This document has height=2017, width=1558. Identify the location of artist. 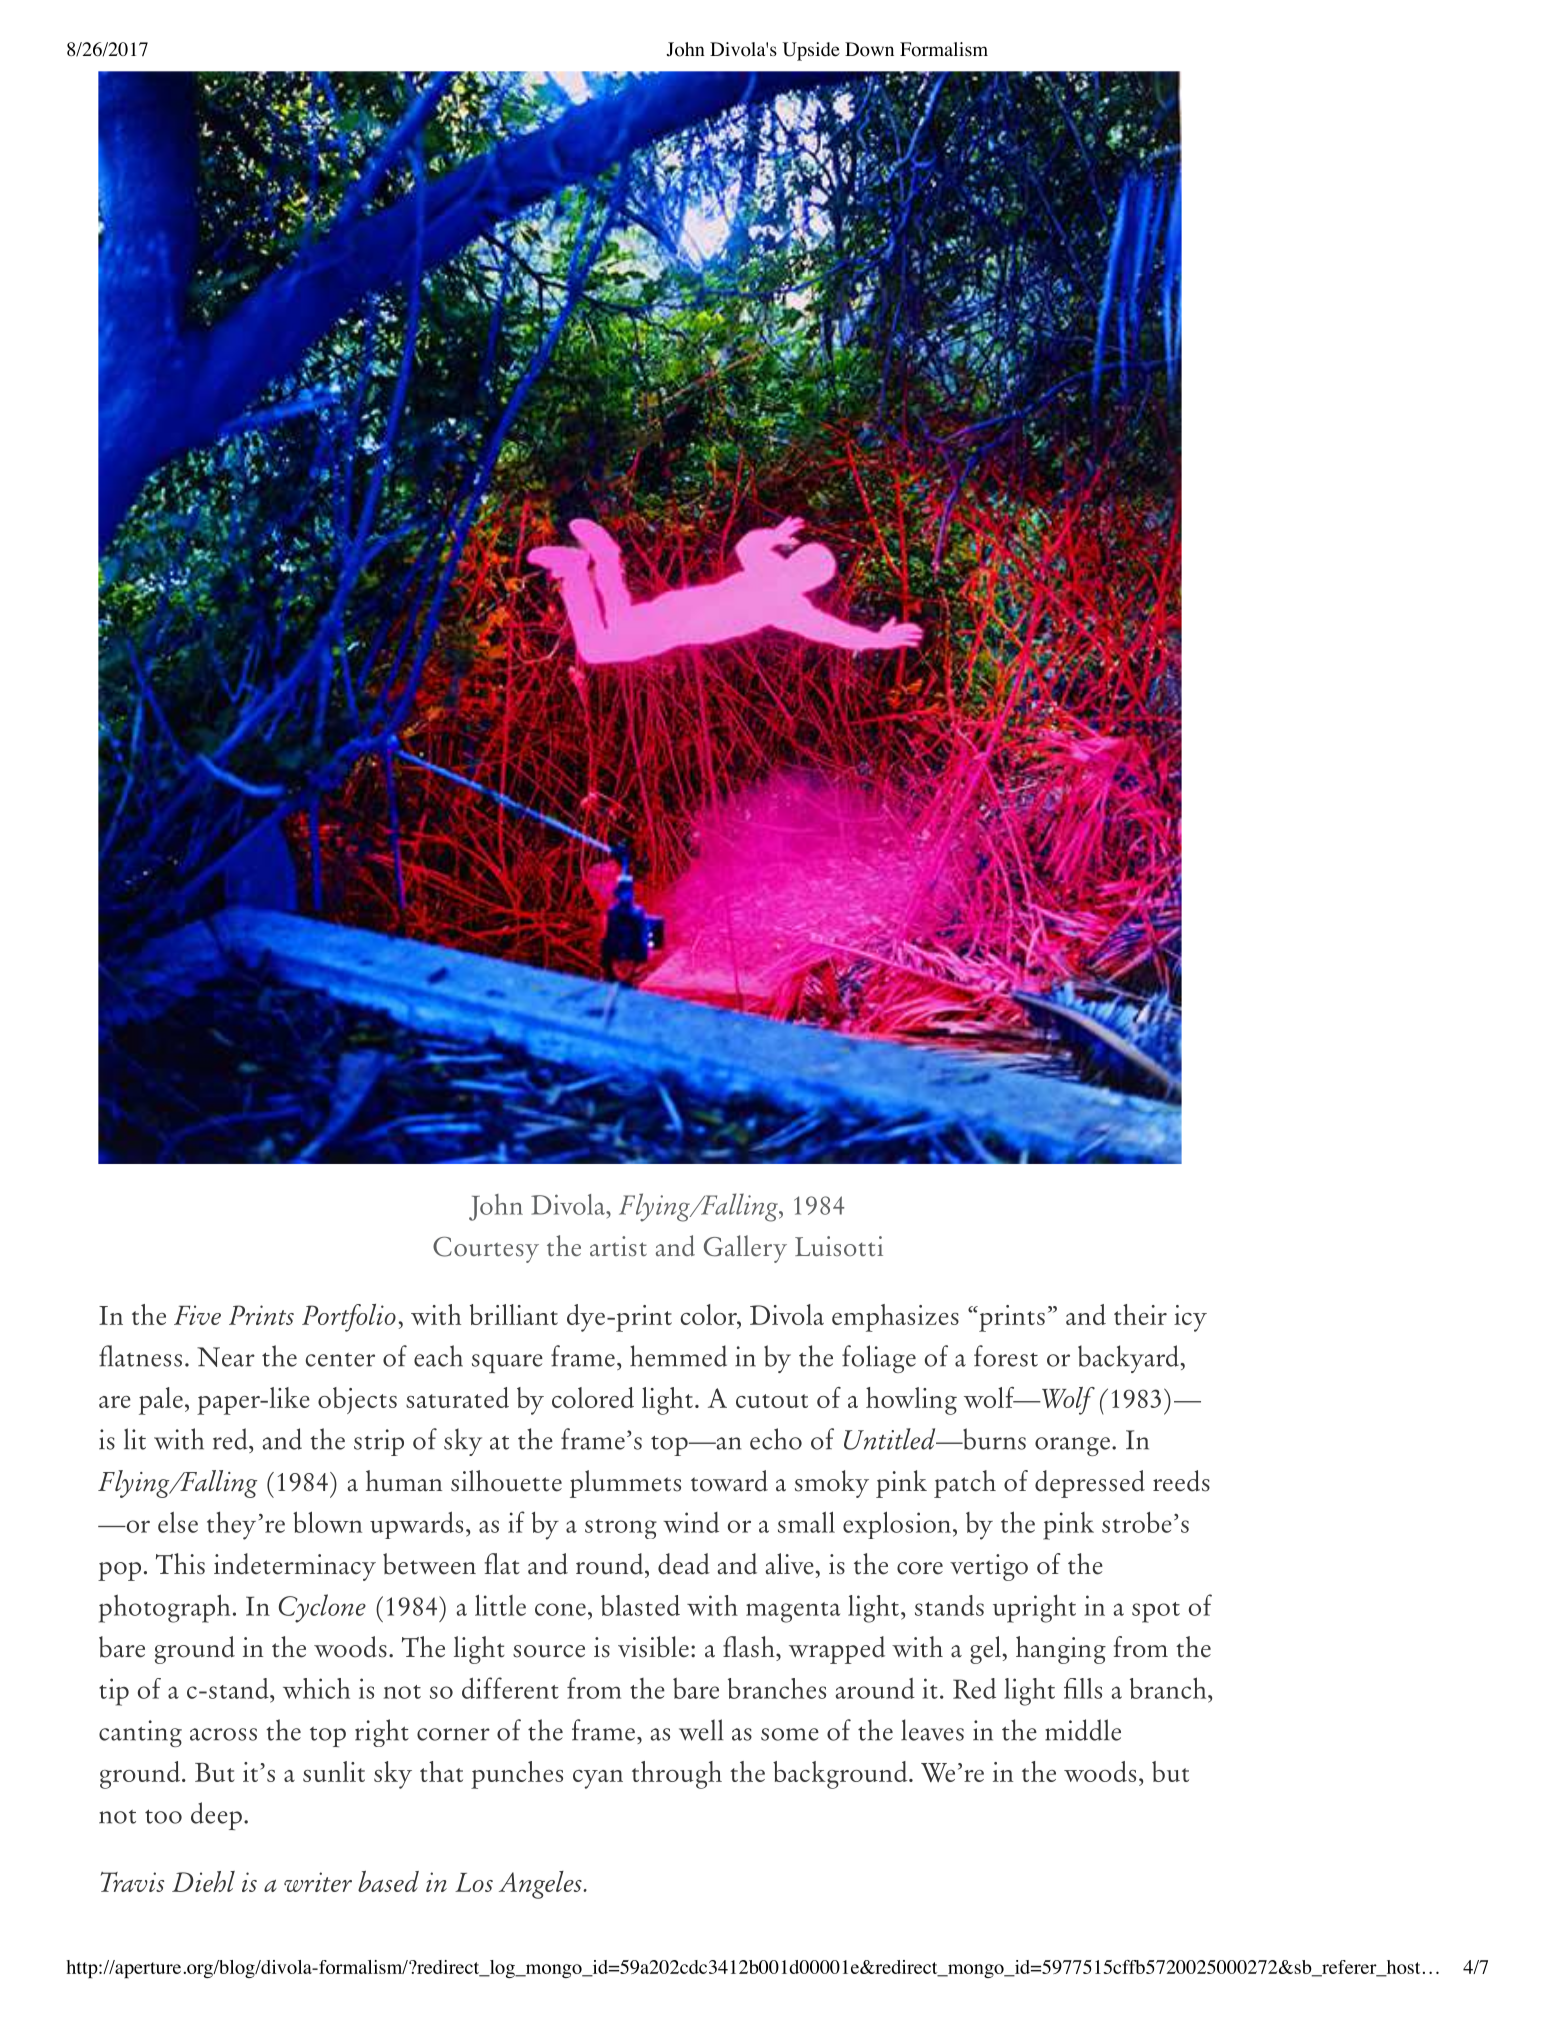
(618, 1246).
